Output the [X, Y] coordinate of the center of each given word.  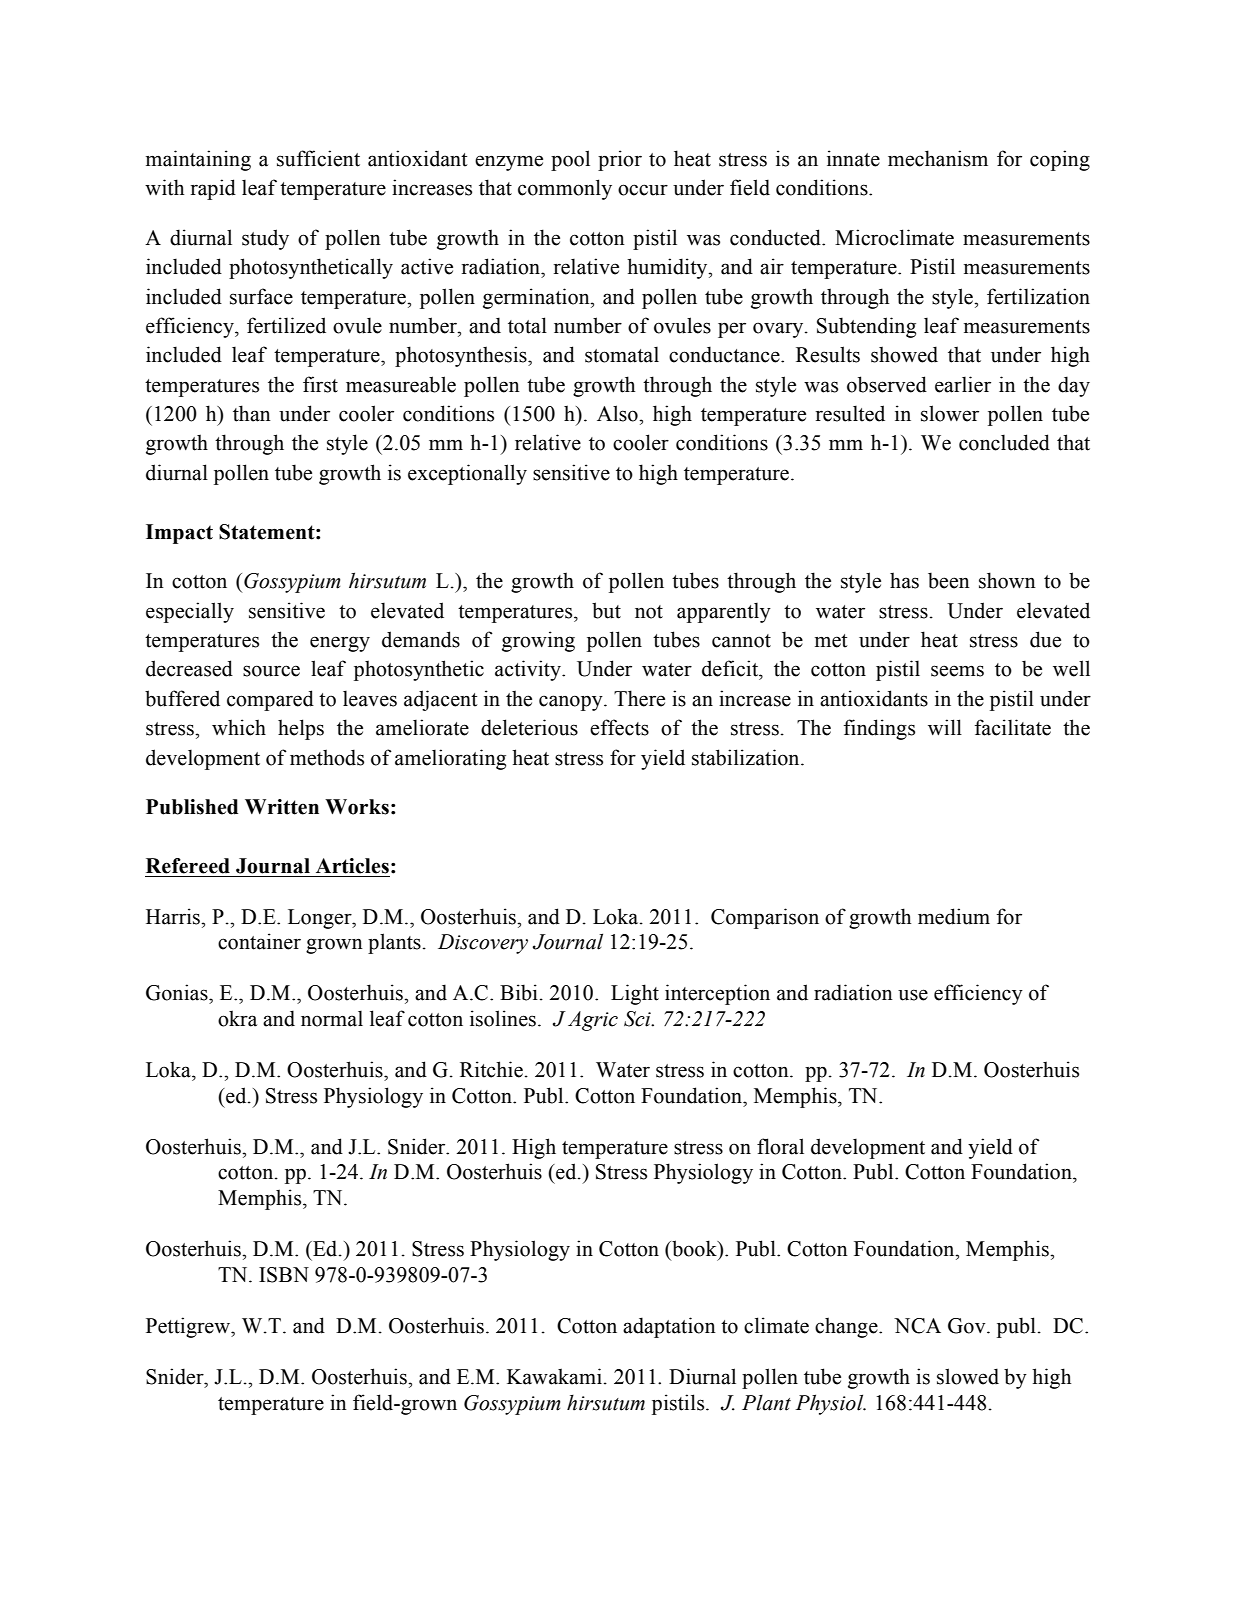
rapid [213, 189]
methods [327, 757]
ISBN [284, 1275]
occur [643, 190]
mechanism [938, 158]
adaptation [669, 1327]
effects [619, 727]
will [945, 727]
